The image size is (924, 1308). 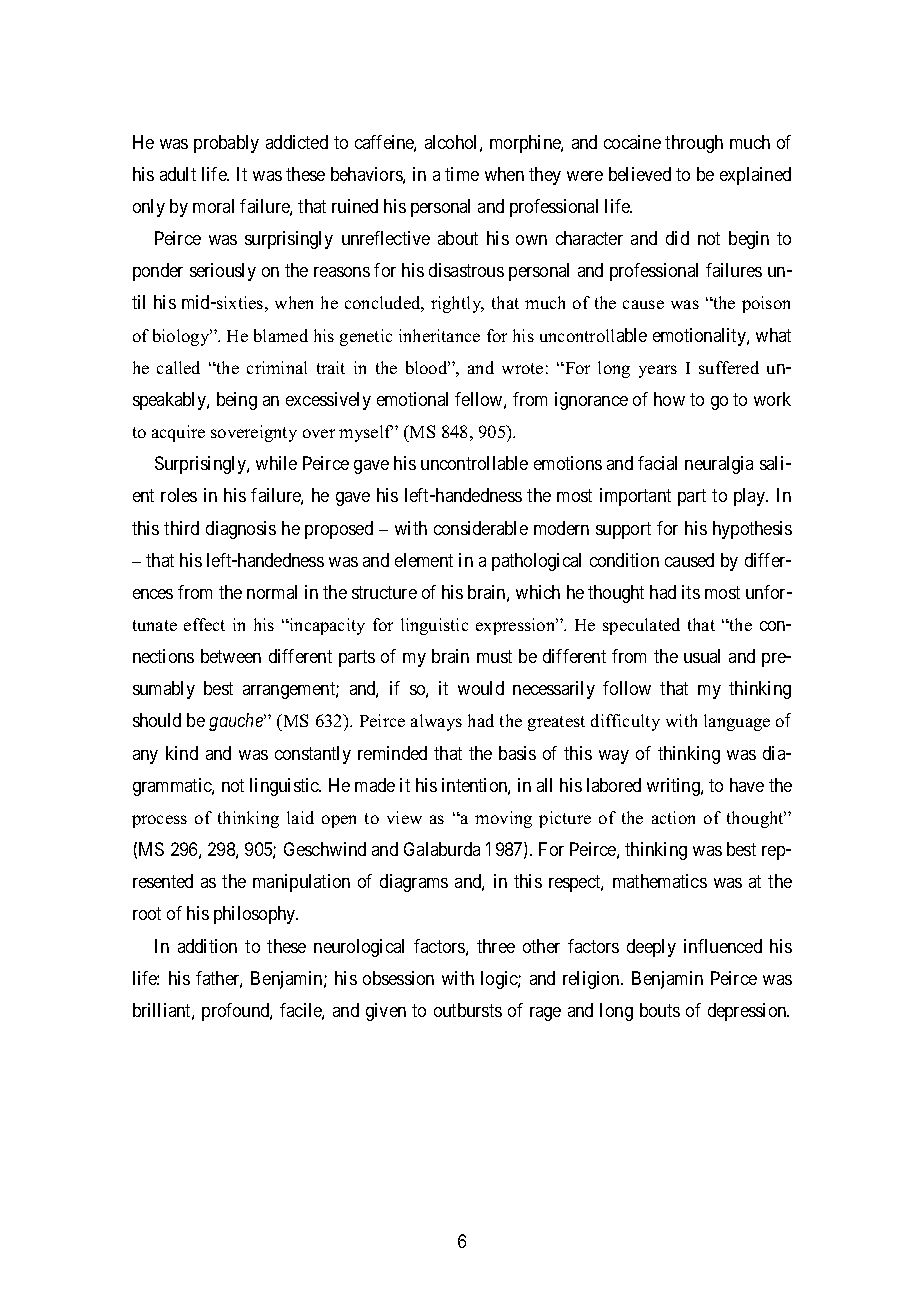 What do you see at coordinates (226, 144) in the screenshot?
I see `probably` at bounding box center [226, 144].
